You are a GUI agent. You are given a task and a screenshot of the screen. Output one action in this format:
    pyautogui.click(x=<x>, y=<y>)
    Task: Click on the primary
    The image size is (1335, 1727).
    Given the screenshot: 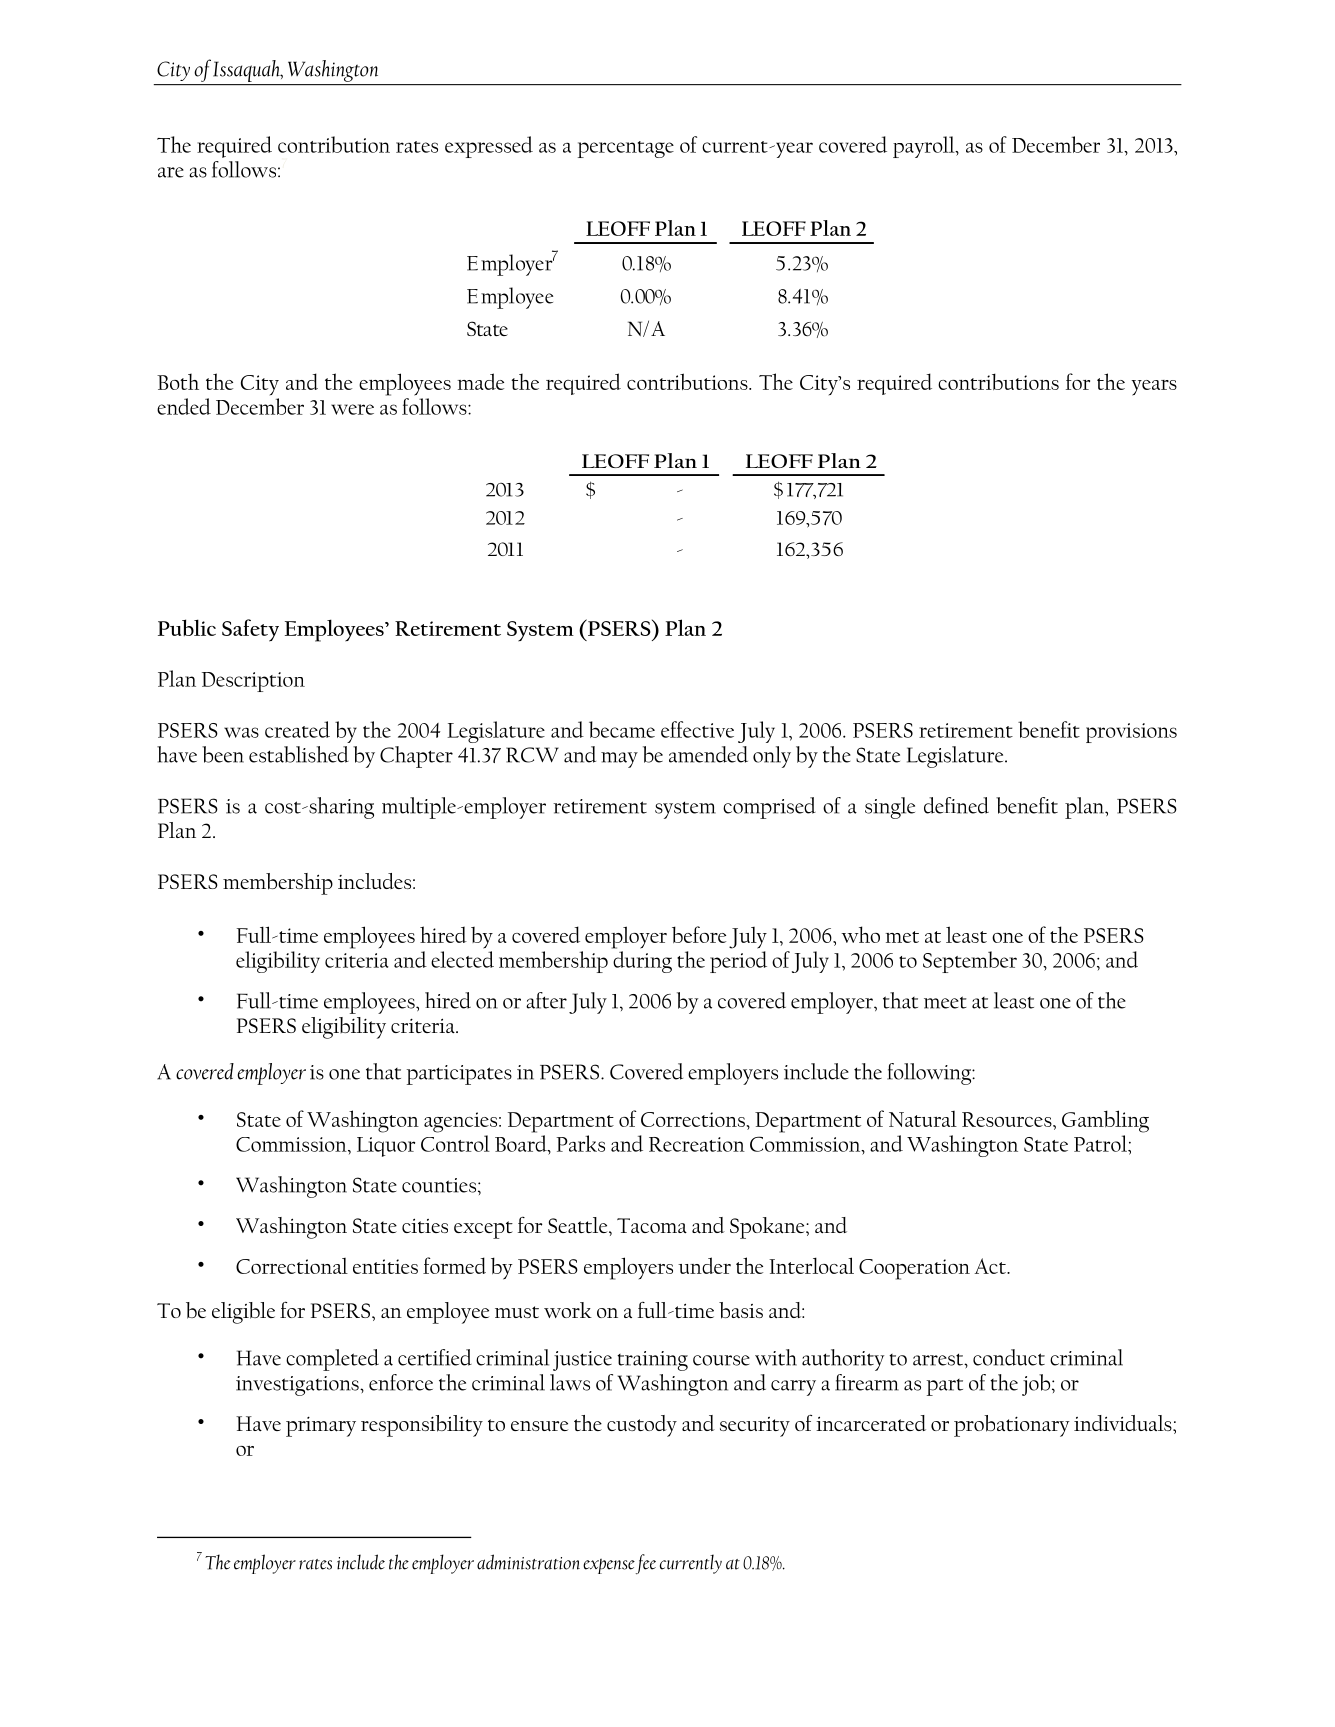 What is the action you would take?
    pyautogui.click(x=321, y=1426)
